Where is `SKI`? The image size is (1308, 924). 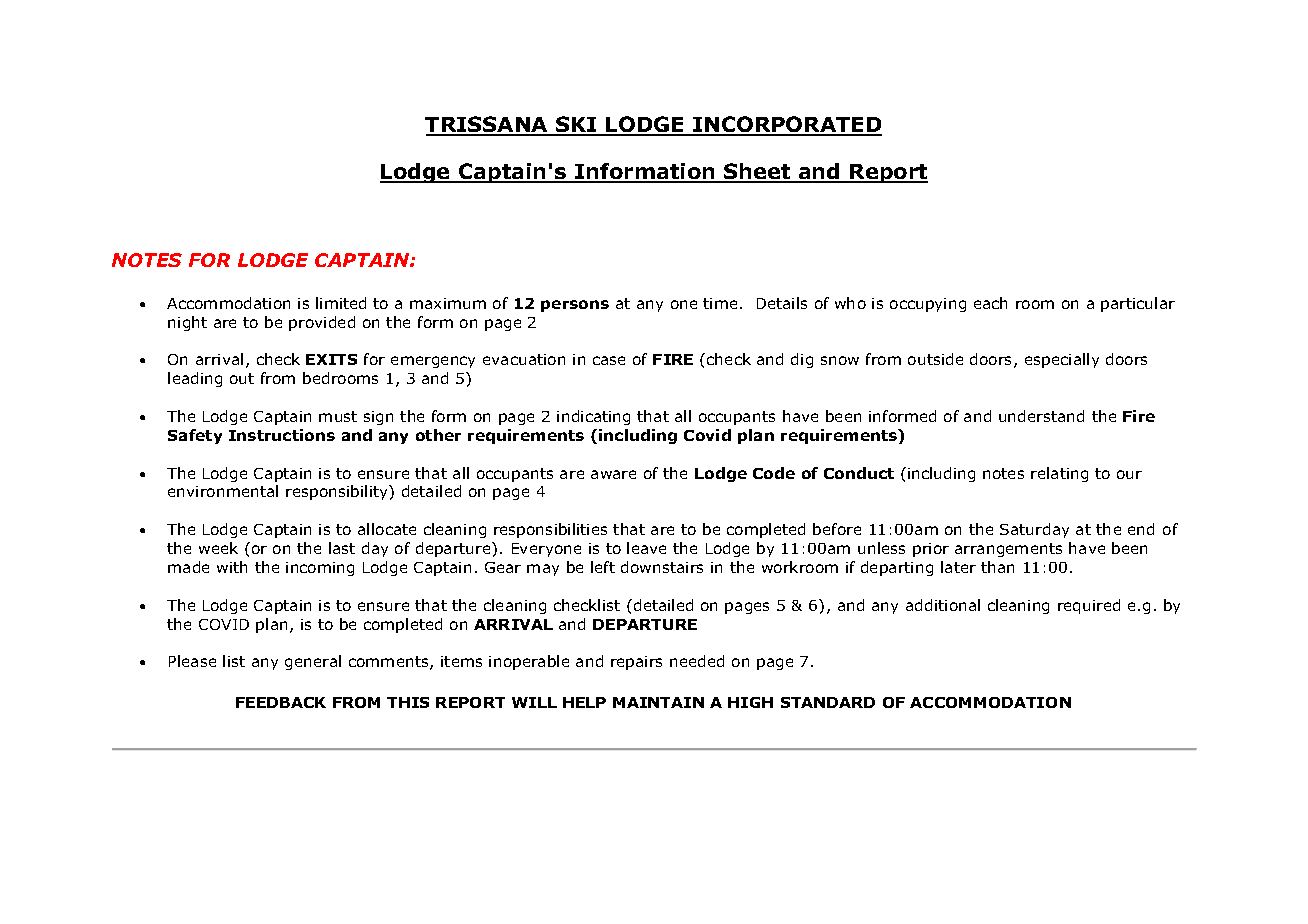 SKI is located at coordinates (576, 125).
